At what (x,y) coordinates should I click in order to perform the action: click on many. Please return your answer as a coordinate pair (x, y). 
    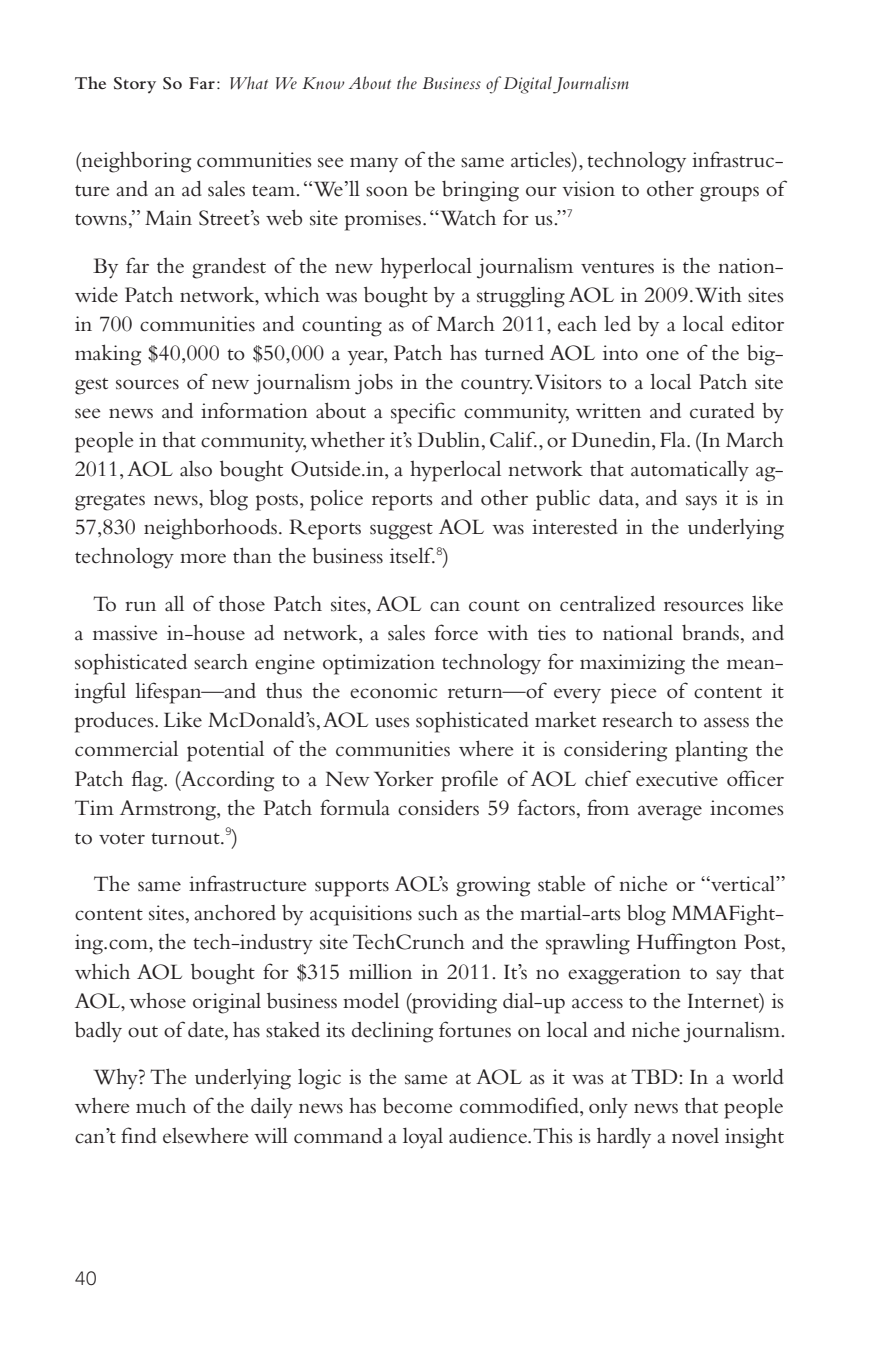
    Looking at the image, I should click on (374, 165).
